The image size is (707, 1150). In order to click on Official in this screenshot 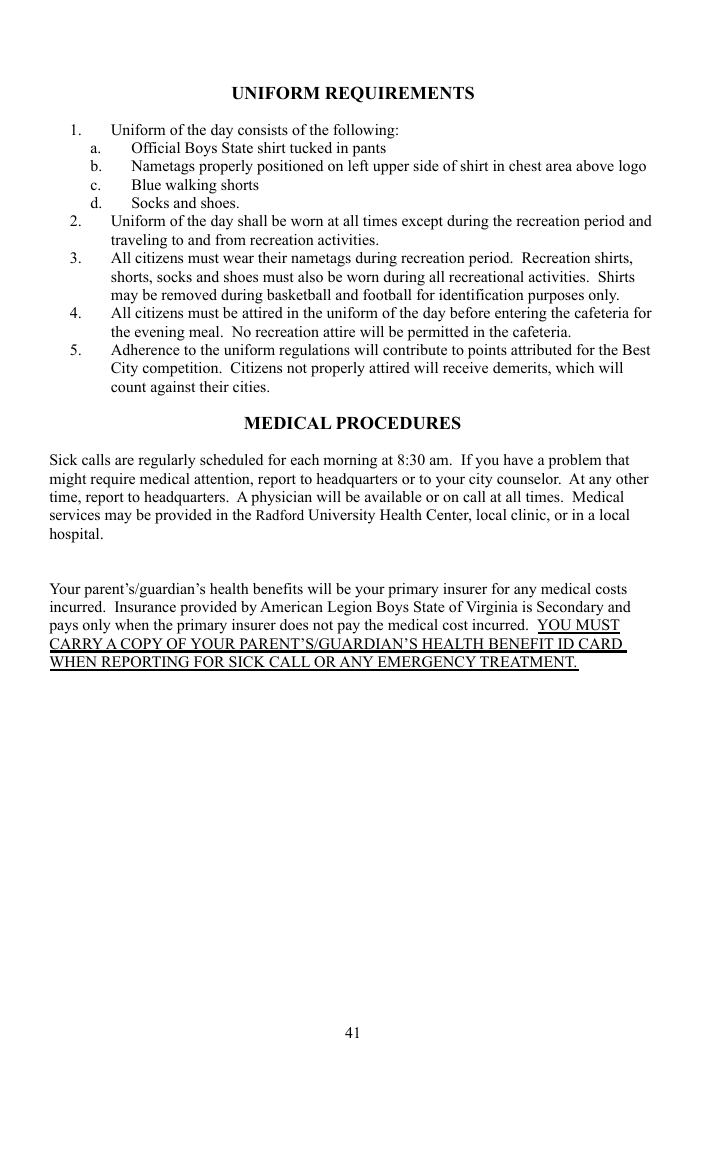, I will do `click(156, 148)`.
